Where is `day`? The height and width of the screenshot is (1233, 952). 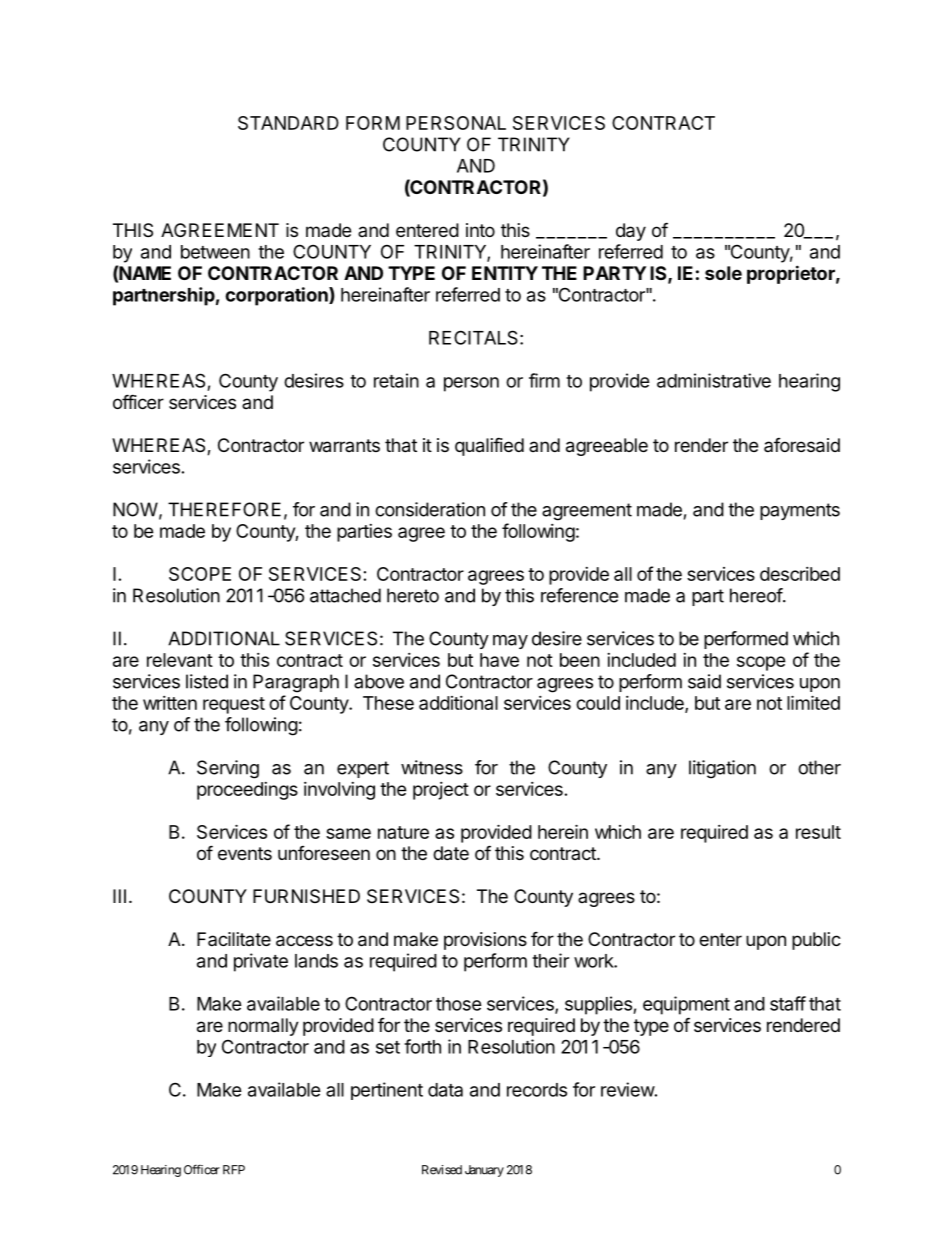
day is located at coordinates (631, 232).
